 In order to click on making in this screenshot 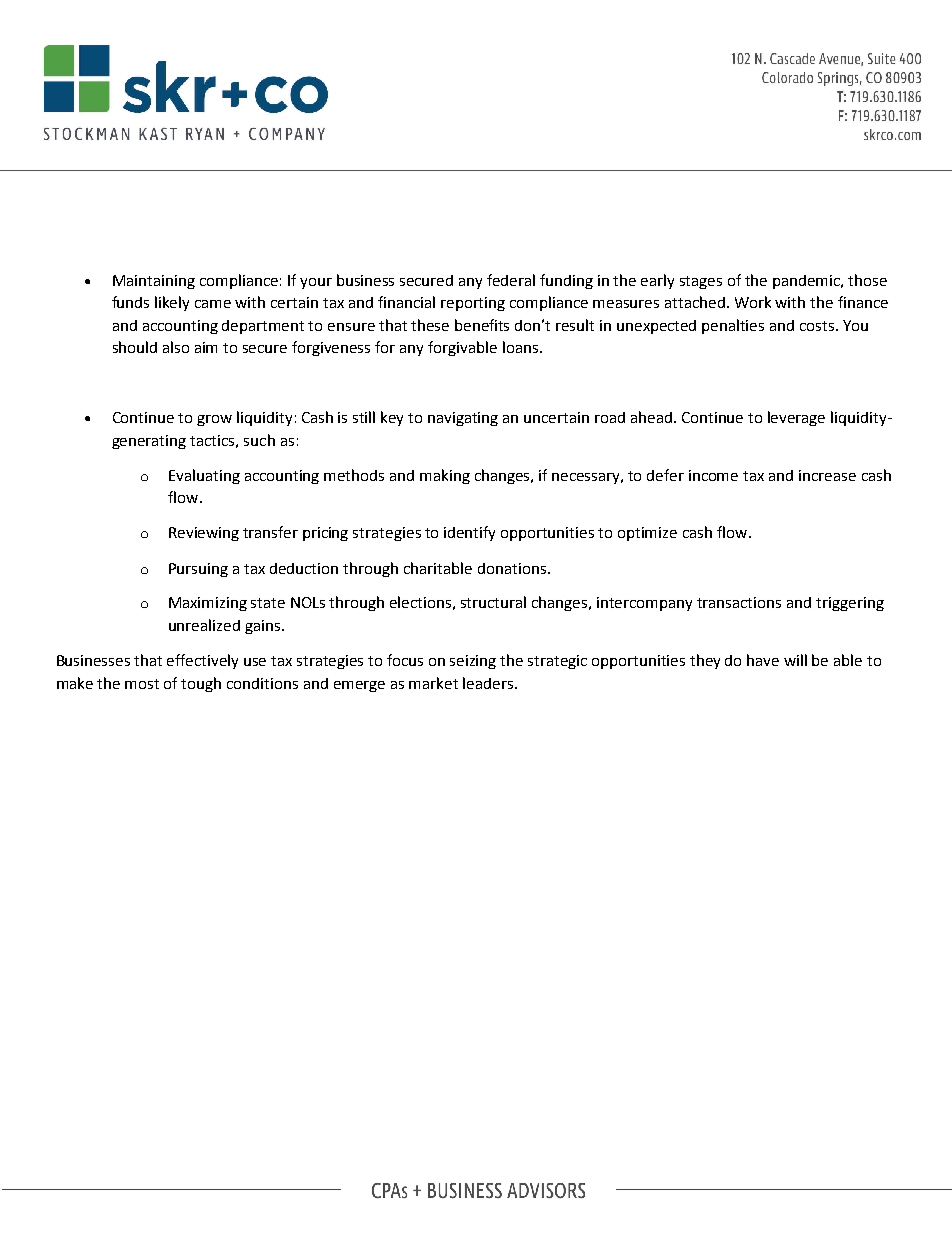, I will do `click(445, 476)`.
